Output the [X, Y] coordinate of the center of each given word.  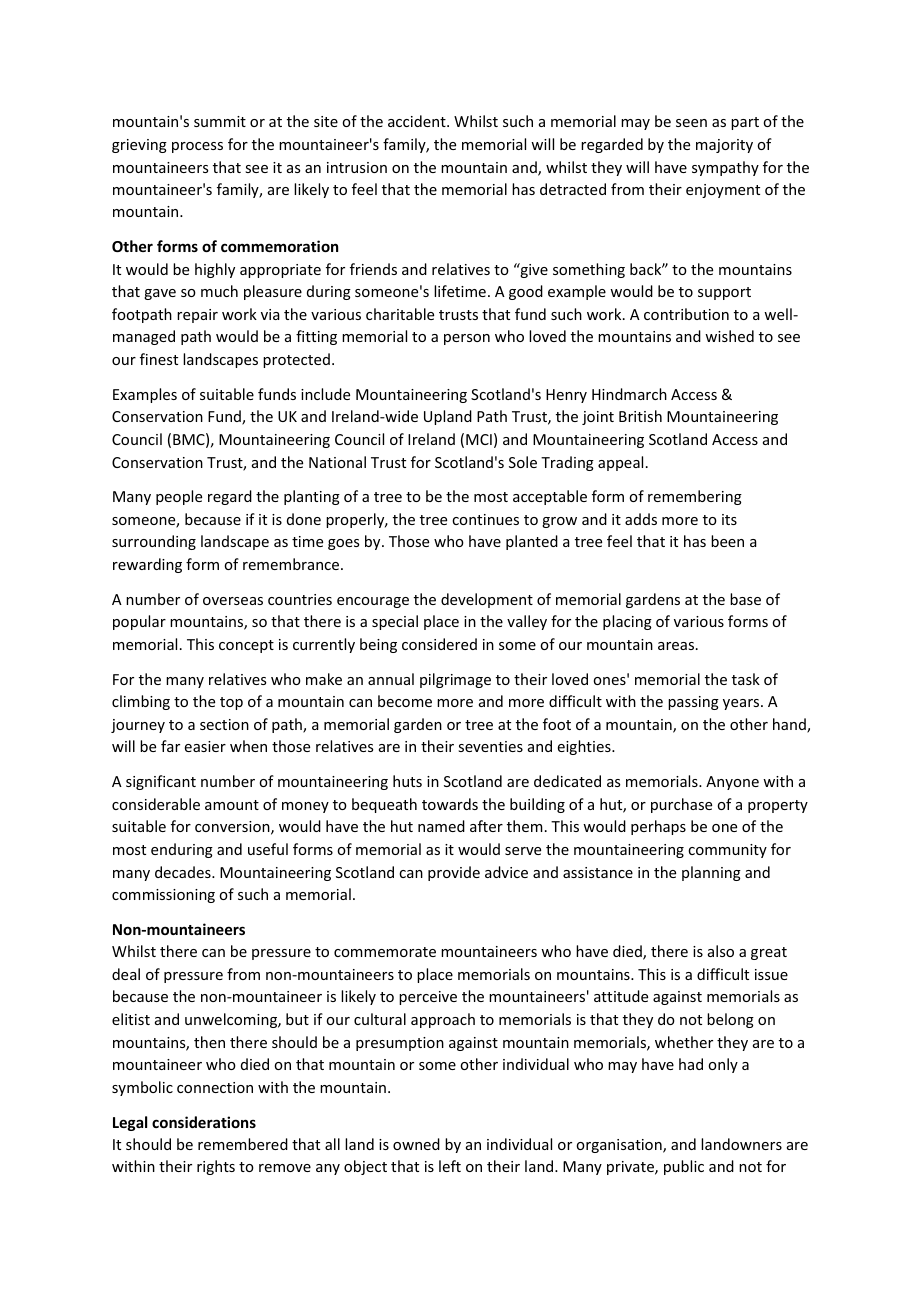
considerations [204, 1122]
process [197, 147]
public [684, 1167]
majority [724, 146]
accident [418, 121]
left [450, 1166]
